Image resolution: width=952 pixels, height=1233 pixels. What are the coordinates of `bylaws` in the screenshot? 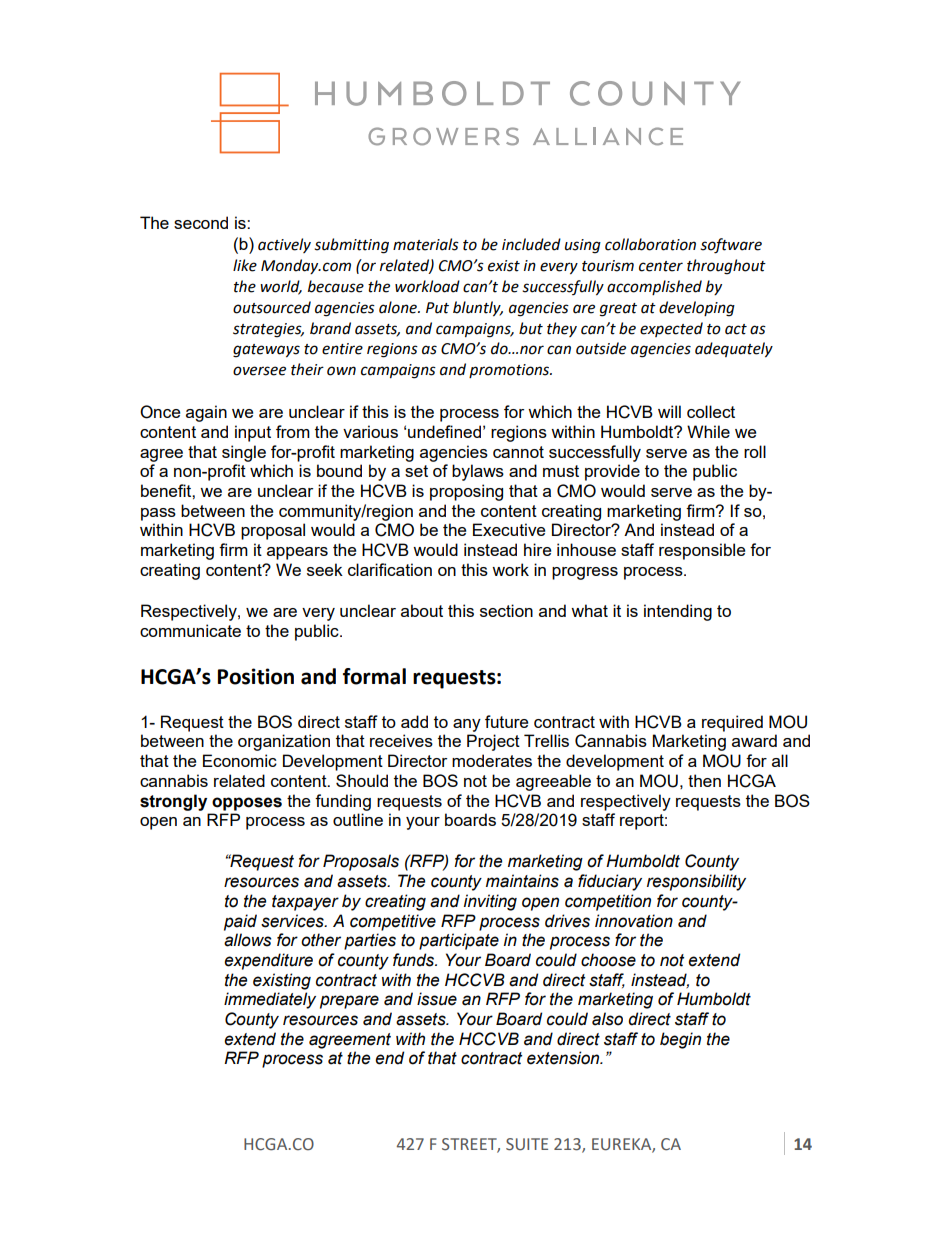 It's located at (478, 472).
